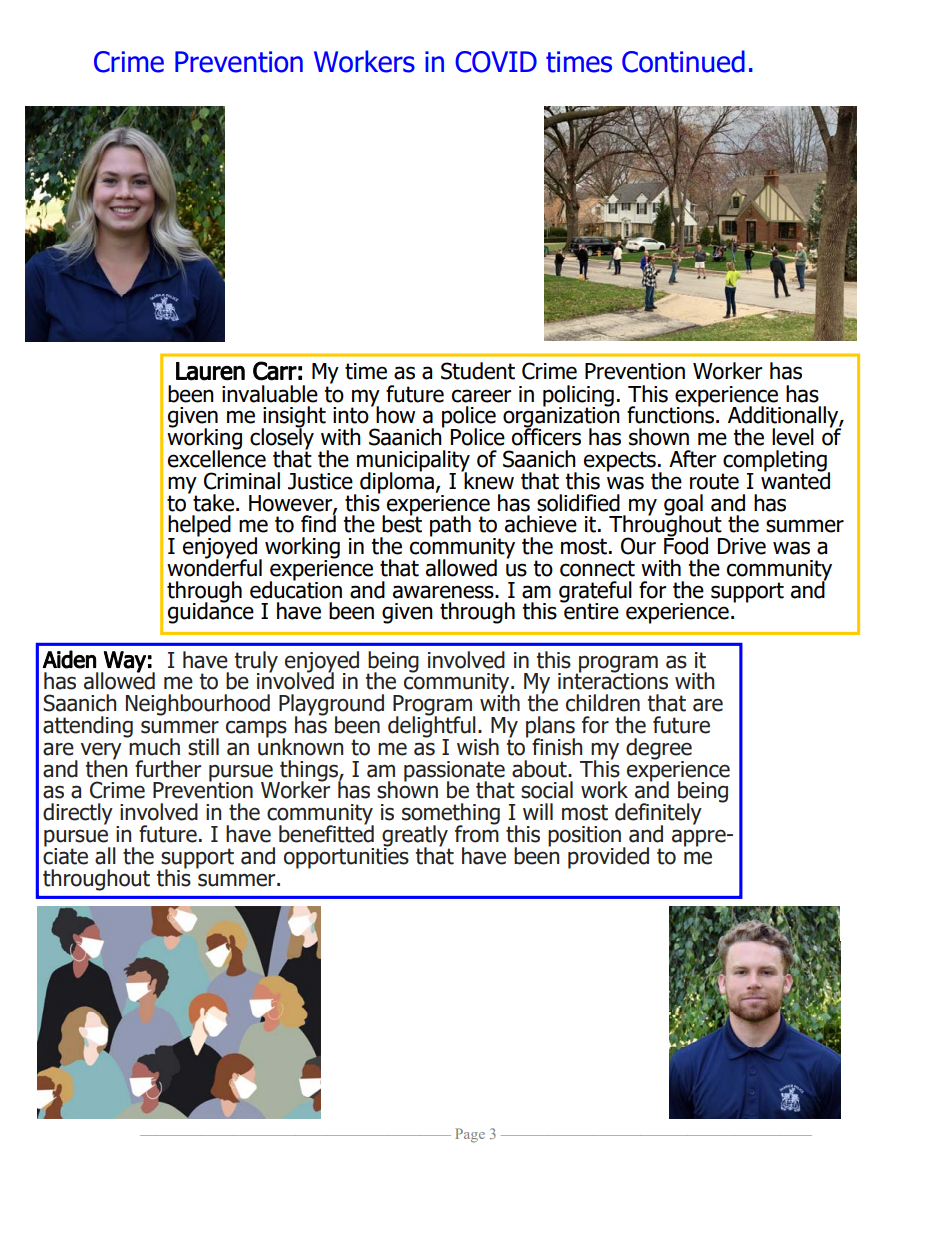 This image has width=952, height=1233. I want to click on Food, so click(686, 545).
